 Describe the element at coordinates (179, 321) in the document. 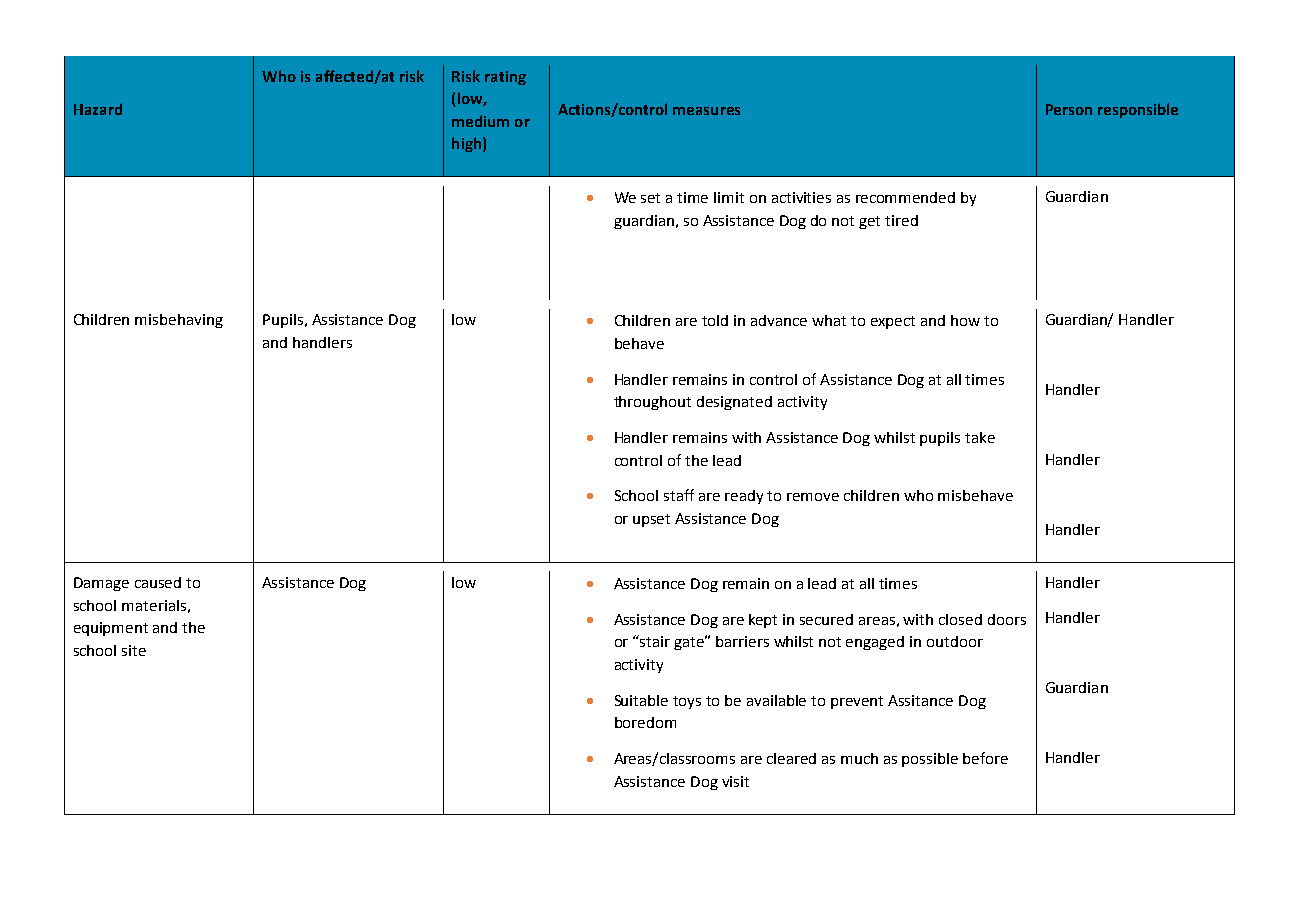

I see `misbehaving` at that location.
